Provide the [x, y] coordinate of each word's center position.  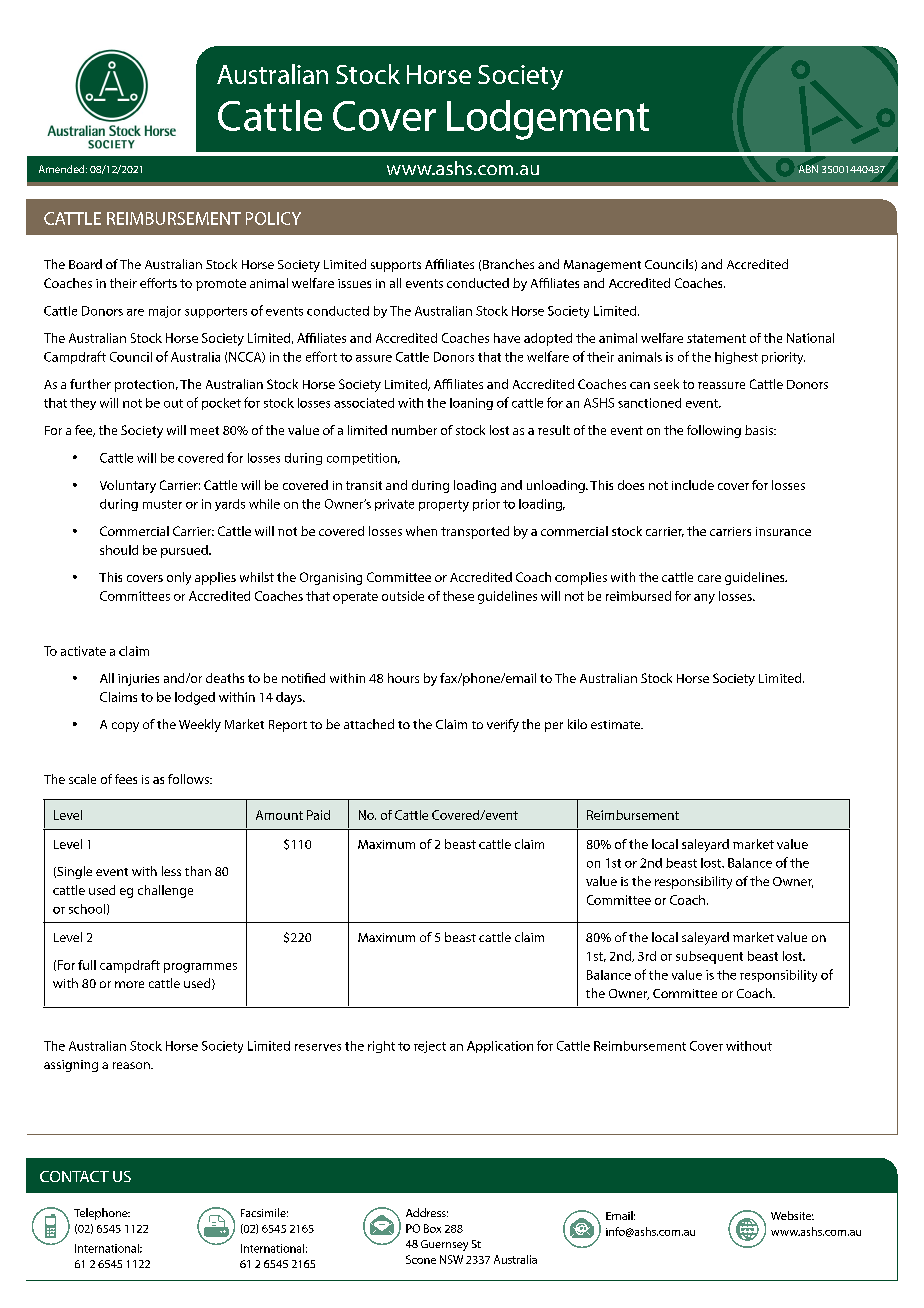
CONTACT [74, 1176]
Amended [63, 169]
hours [403, 678]
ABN [808, 169]
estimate [617, 724]
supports [396, 266]
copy [125, 727]
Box [432, 1228]
